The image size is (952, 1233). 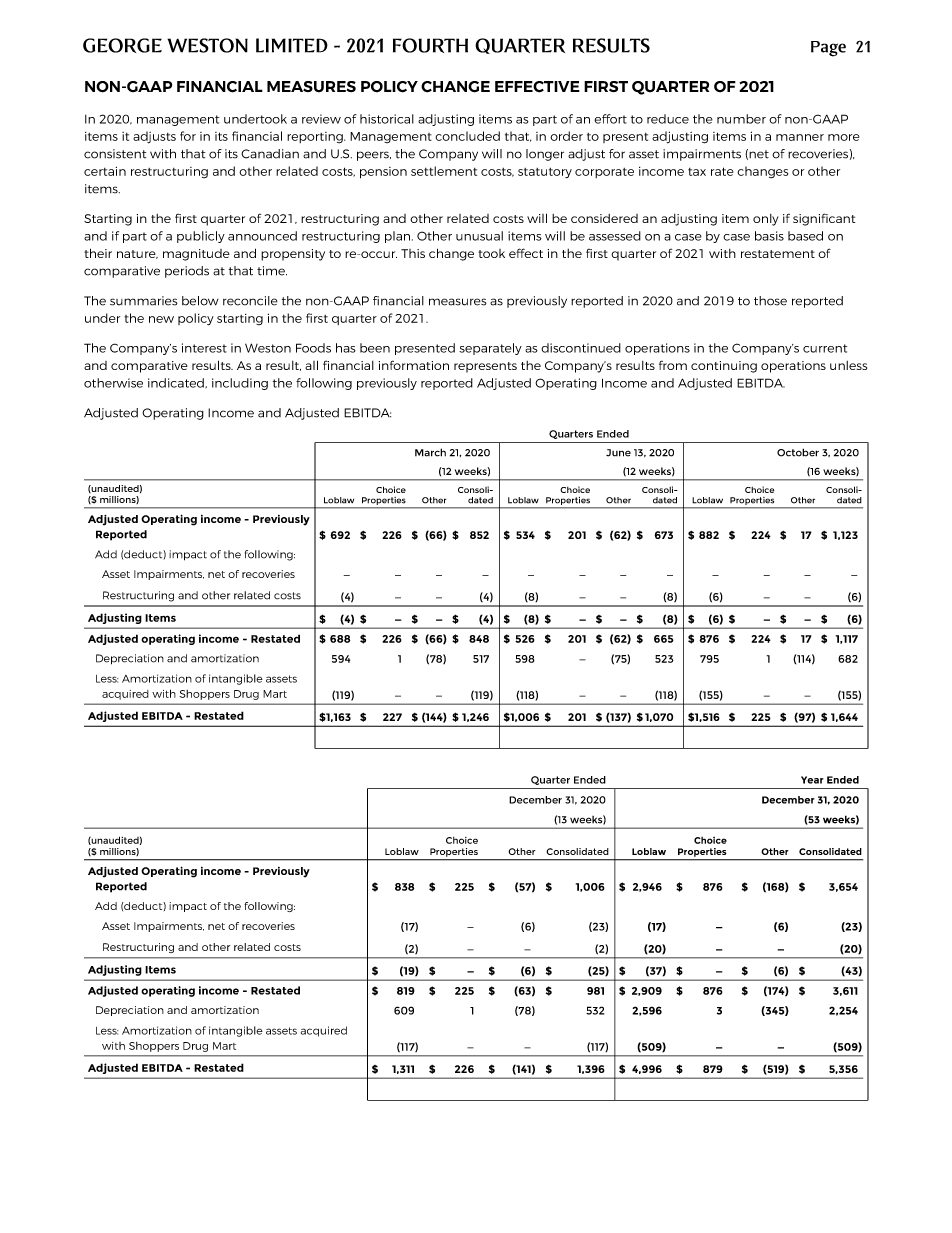 What do you see at coordinates (430, 452) in the document?
I see `March` at bounding box center [430, 452].
